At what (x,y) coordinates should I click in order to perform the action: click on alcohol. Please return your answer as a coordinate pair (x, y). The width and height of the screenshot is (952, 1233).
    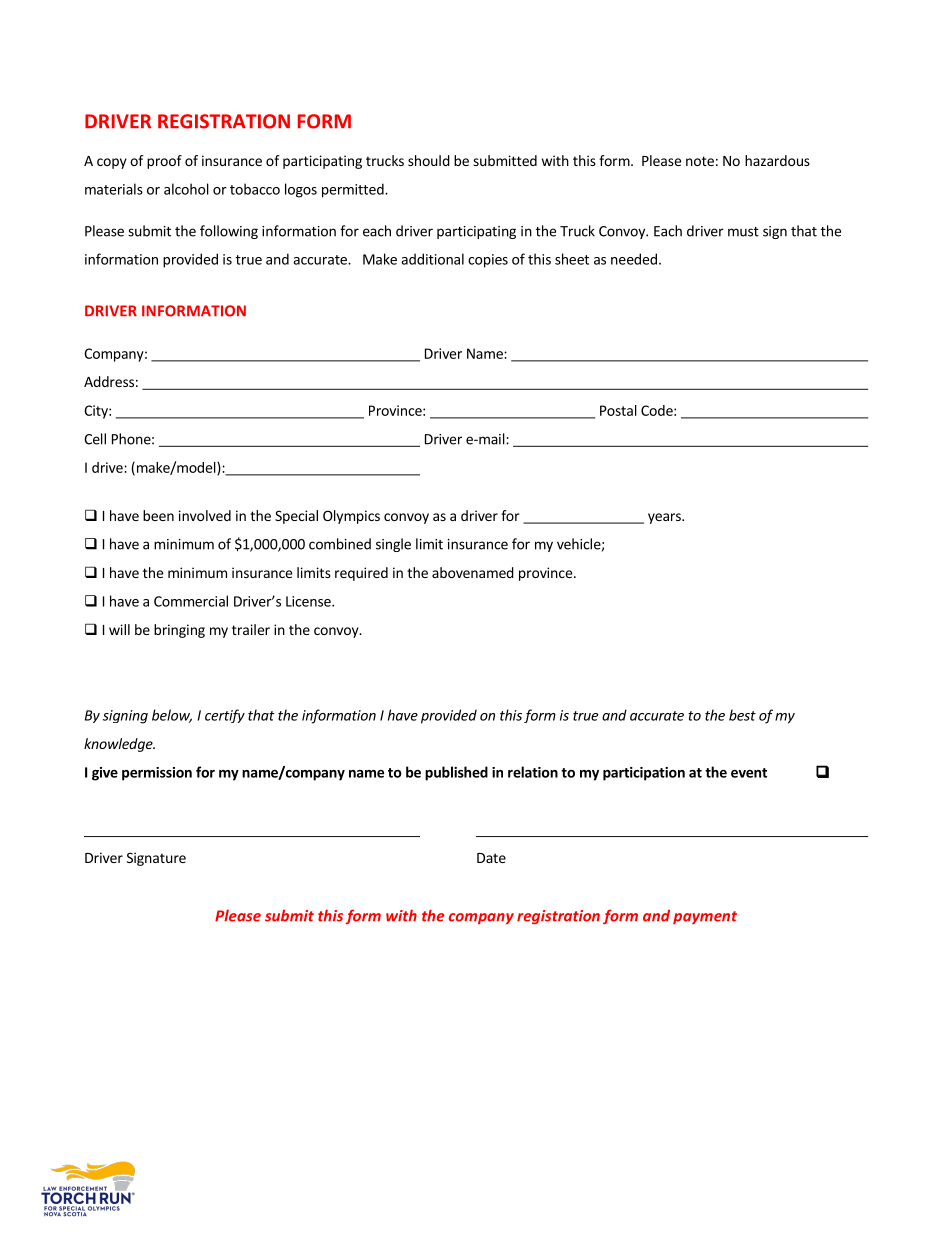
    Looking at the image, I should click on (186, 189).
